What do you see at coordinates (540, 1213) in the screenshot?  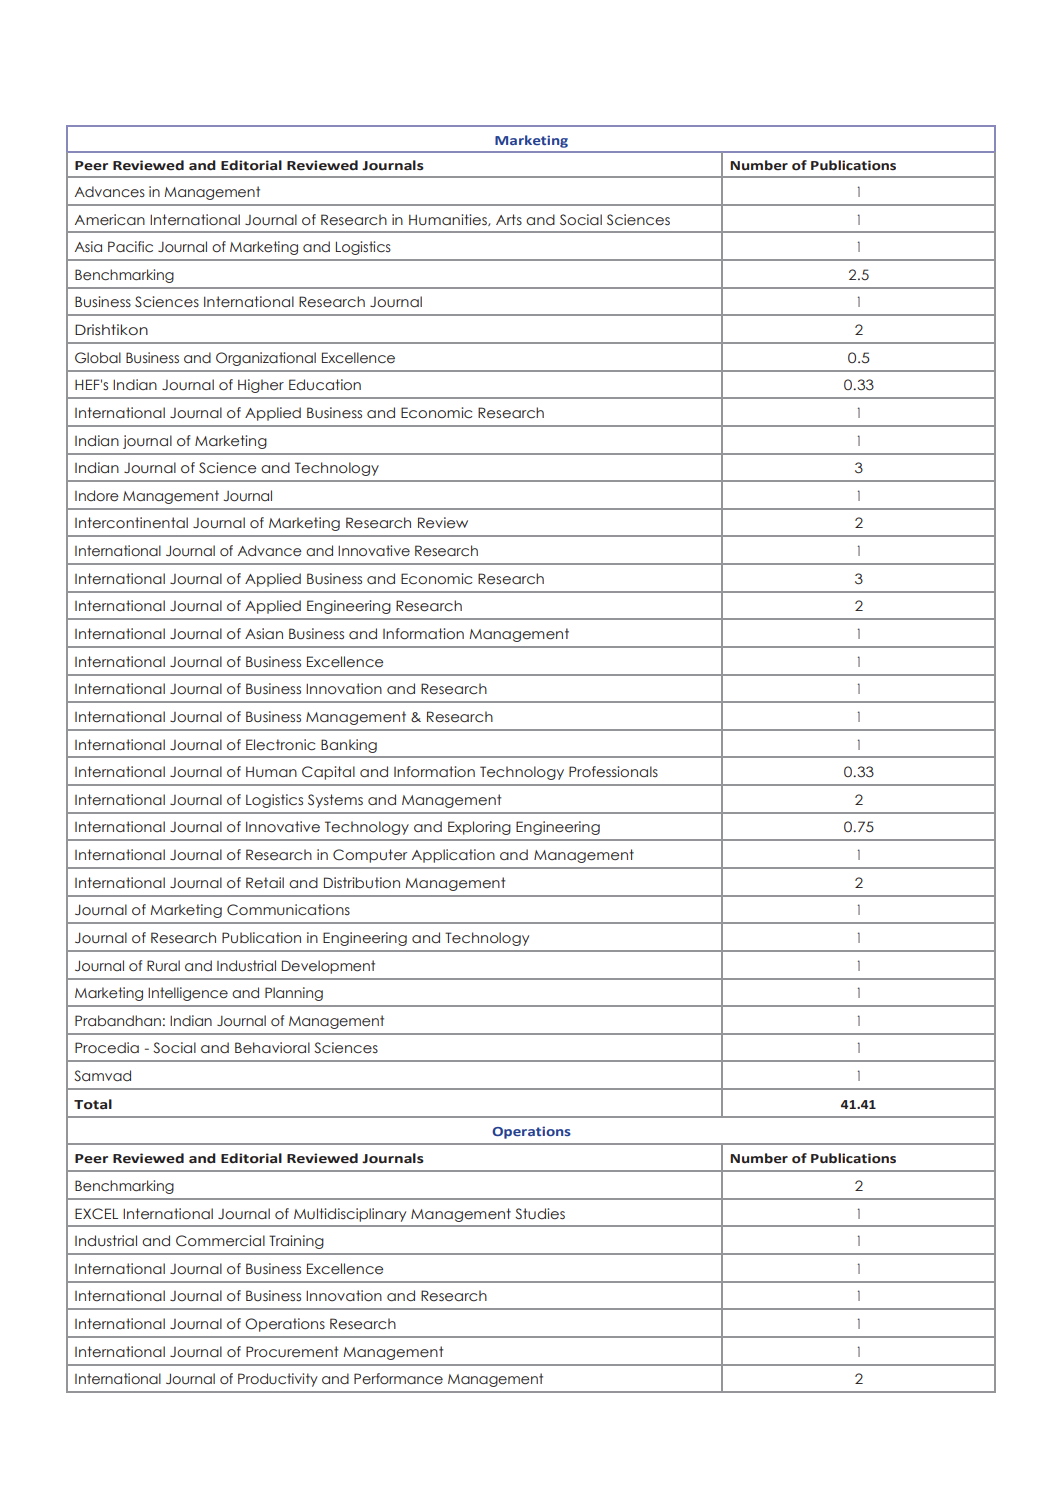 I see `Studies` at bounding box center [540, 1213].
